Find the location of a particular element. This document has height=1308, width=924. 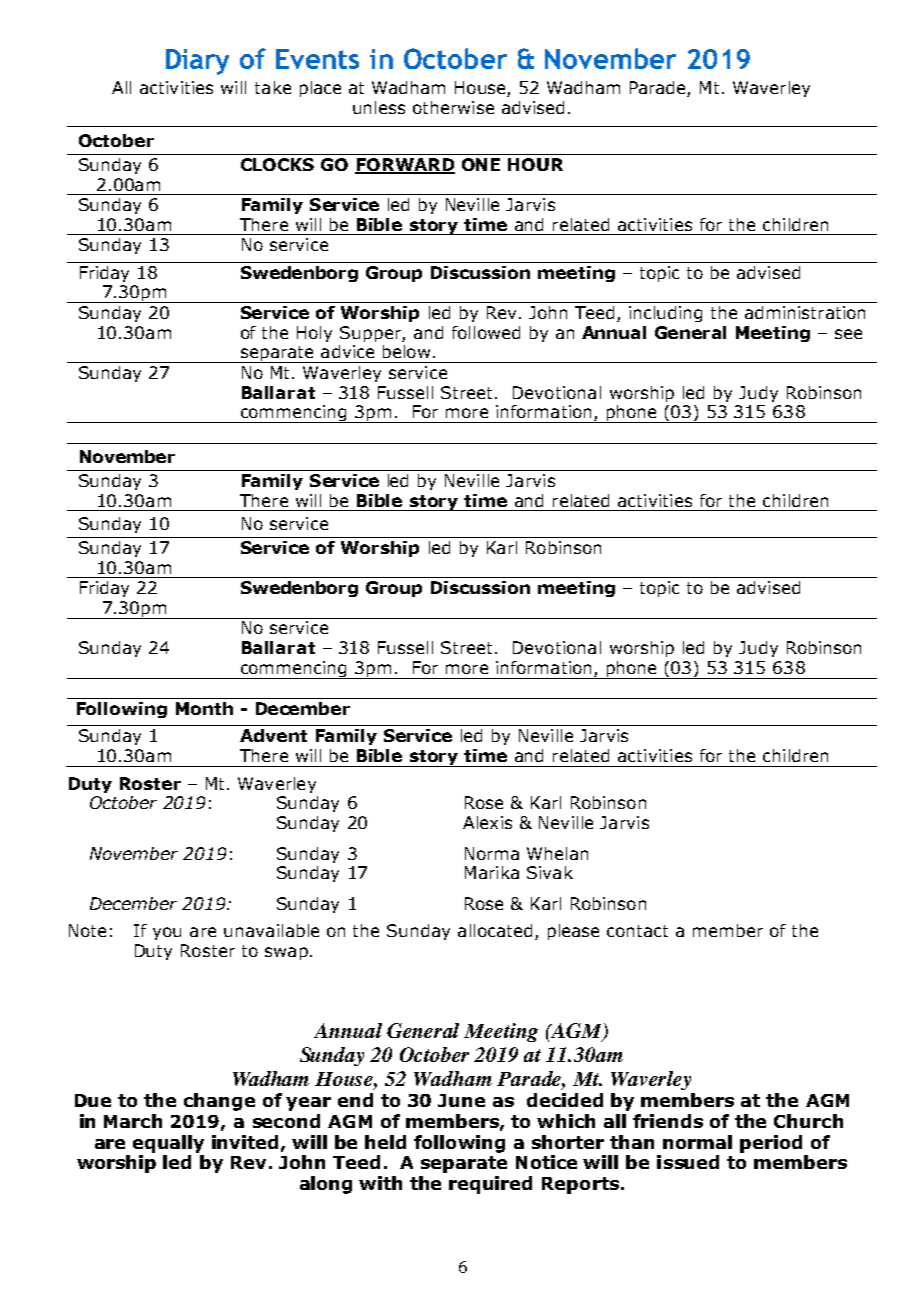

HOUR is located at coordinates (535, 164).
